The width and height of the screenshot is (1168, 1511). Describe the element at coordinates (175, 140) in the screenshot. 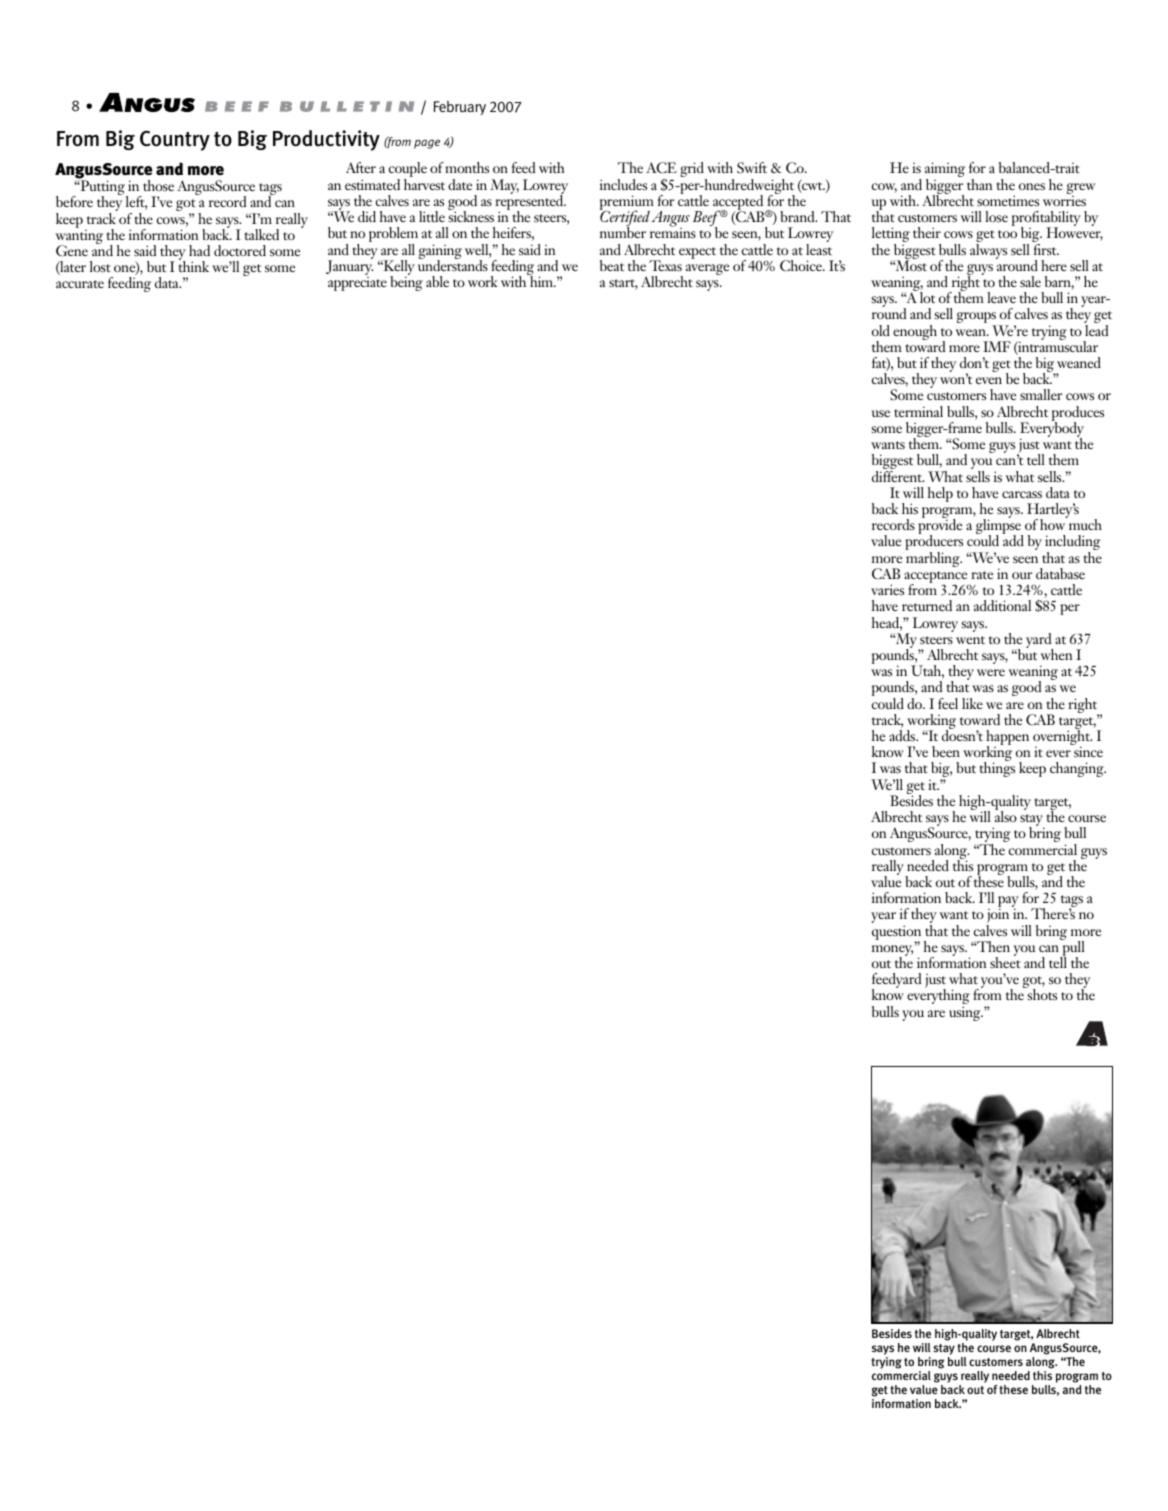

I see `Country` at that location.
